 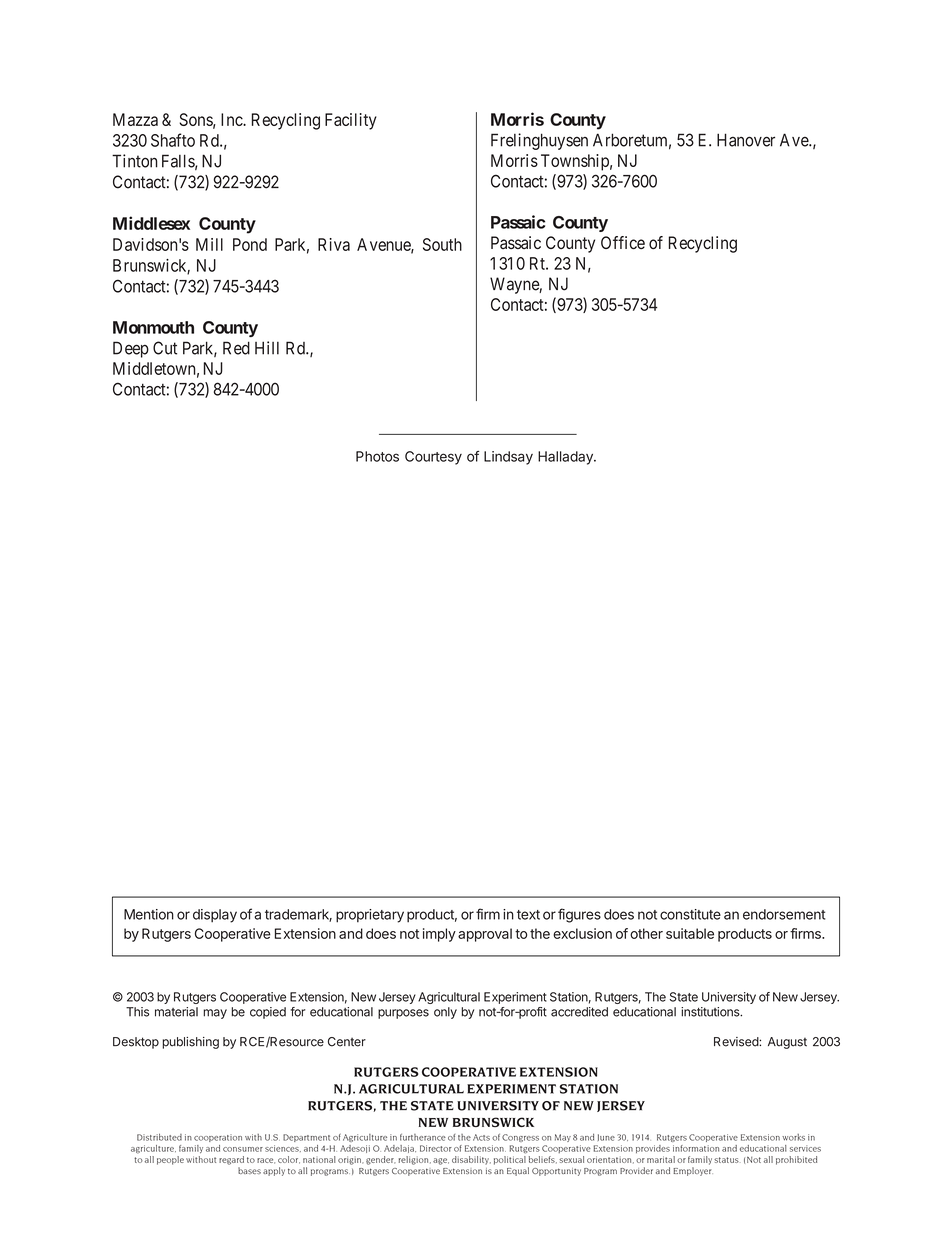 What do you see at coordinates (232, 119) in the screenshot?
I see `Inc` at bounding box center [232, 119].
